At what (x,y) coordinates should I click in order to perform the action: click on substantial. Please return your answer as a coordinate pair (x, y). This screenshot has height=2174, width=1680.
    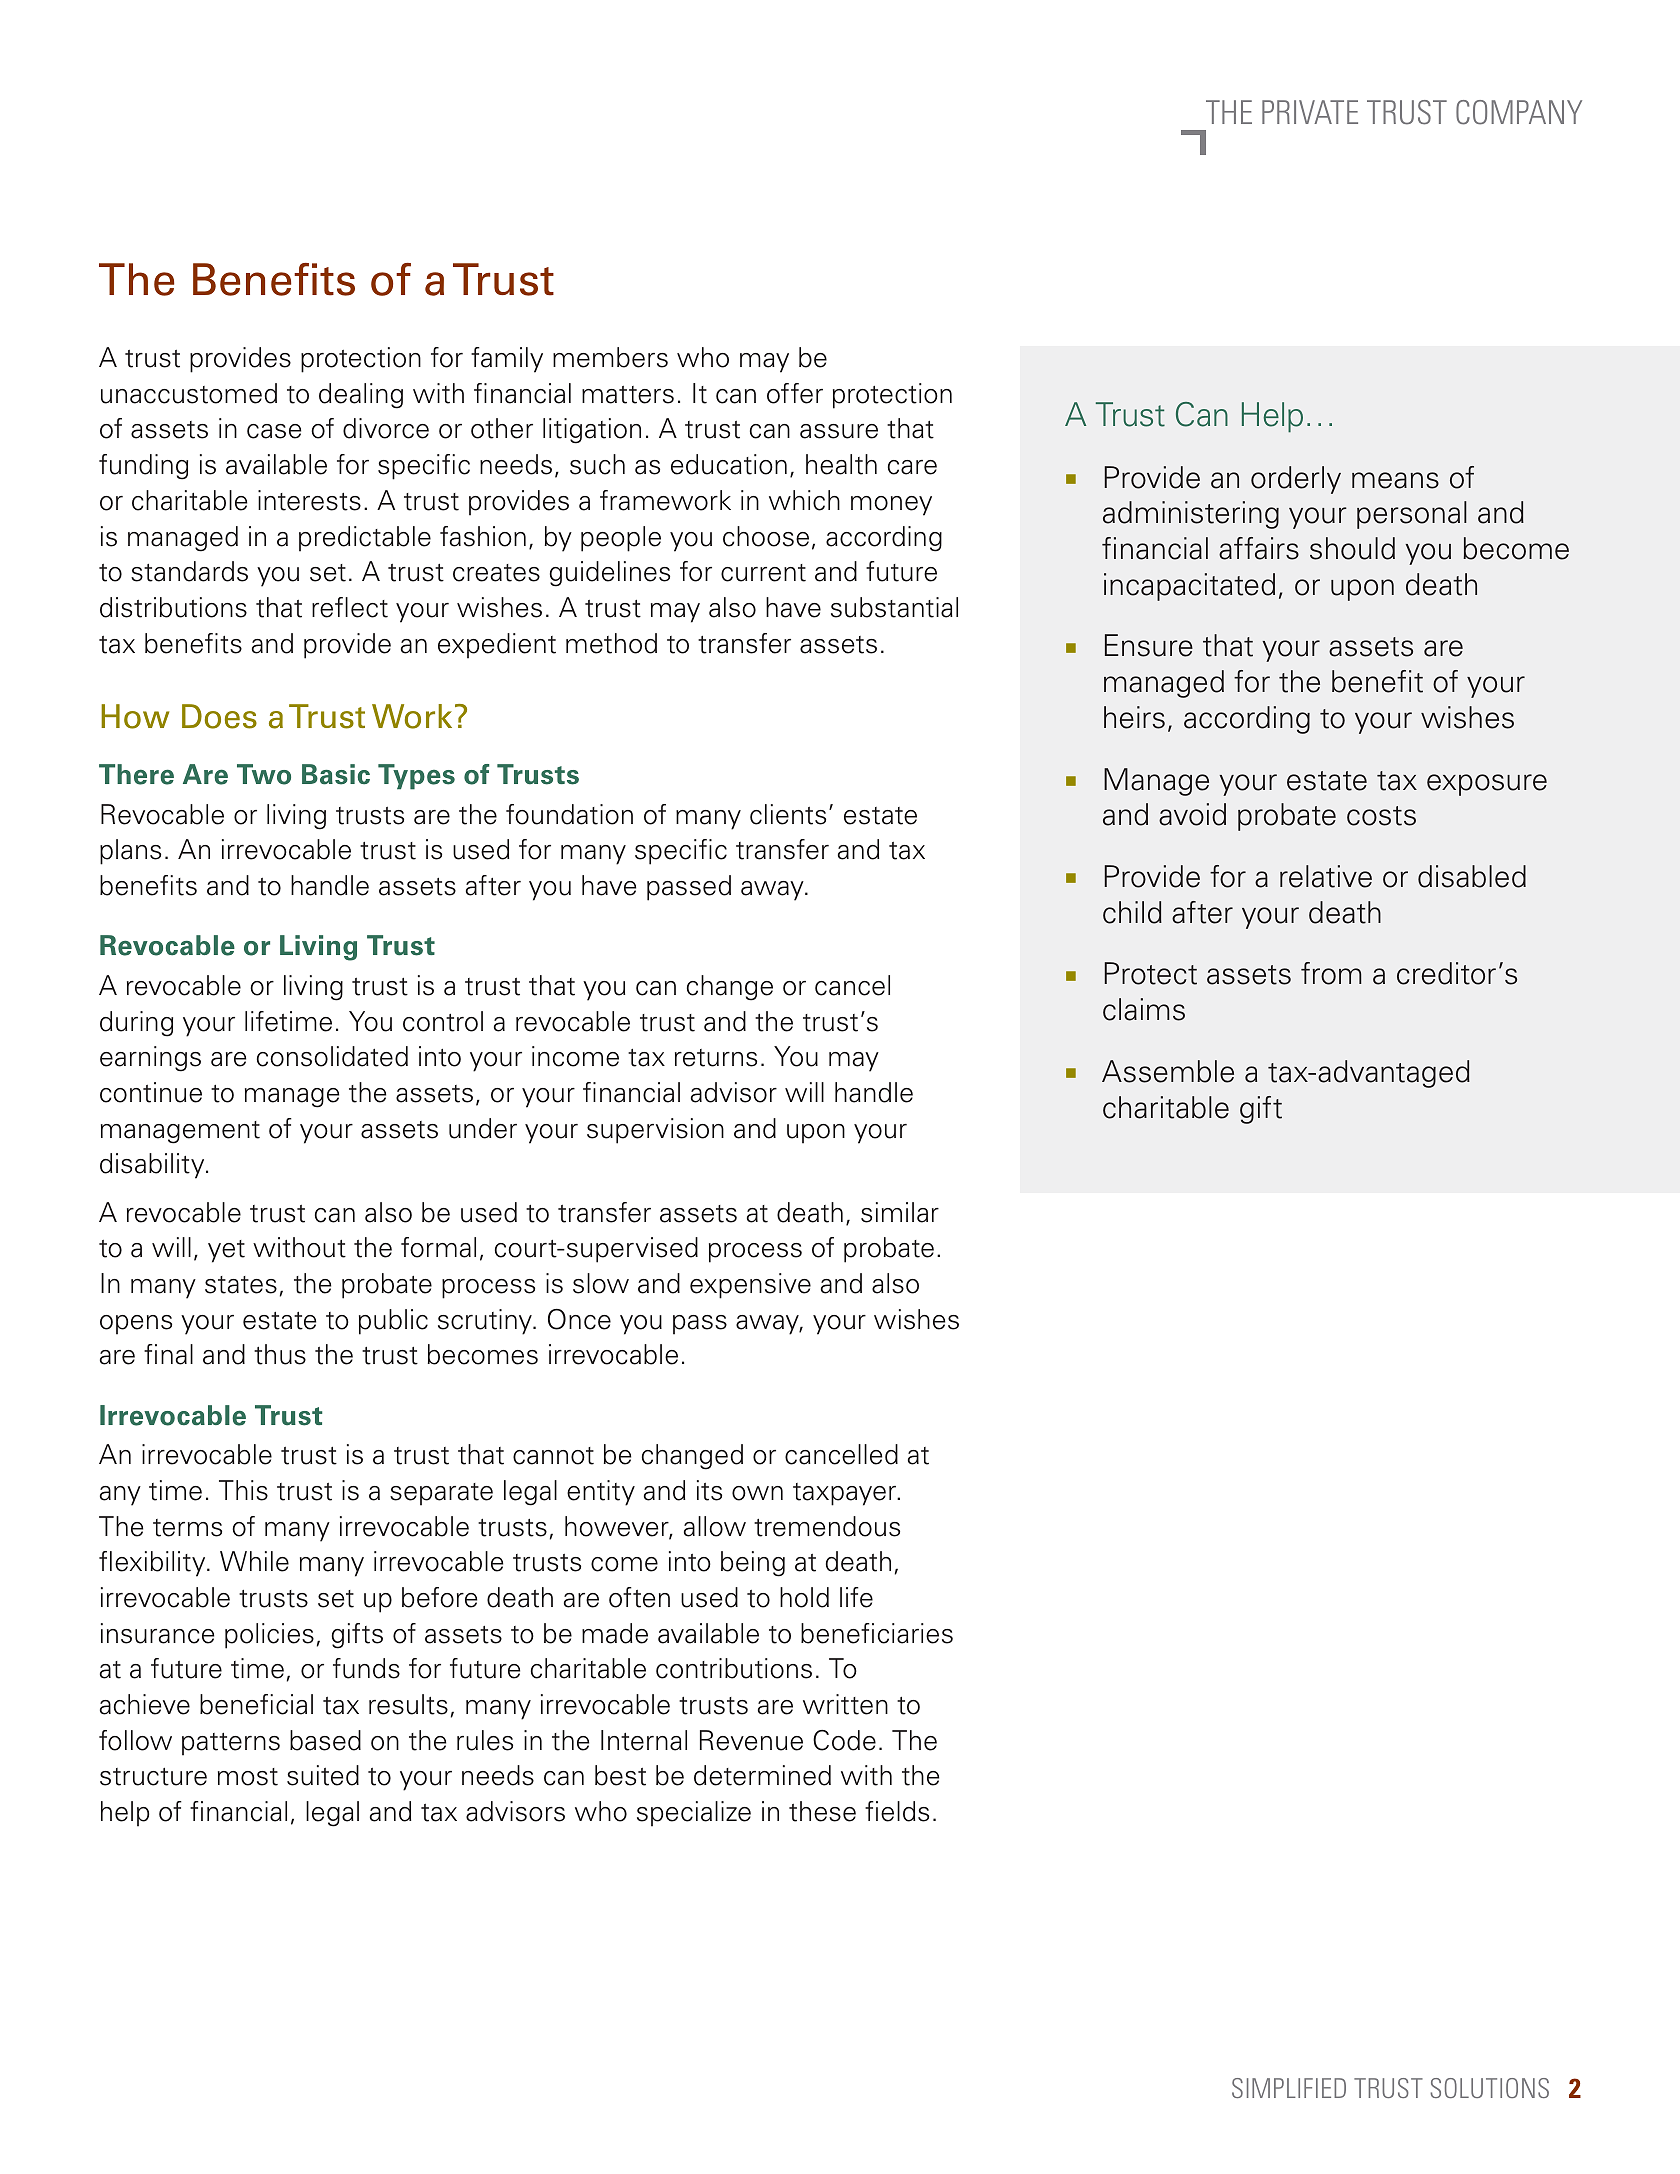
    Looking at the image, I should click on (894, 607).
